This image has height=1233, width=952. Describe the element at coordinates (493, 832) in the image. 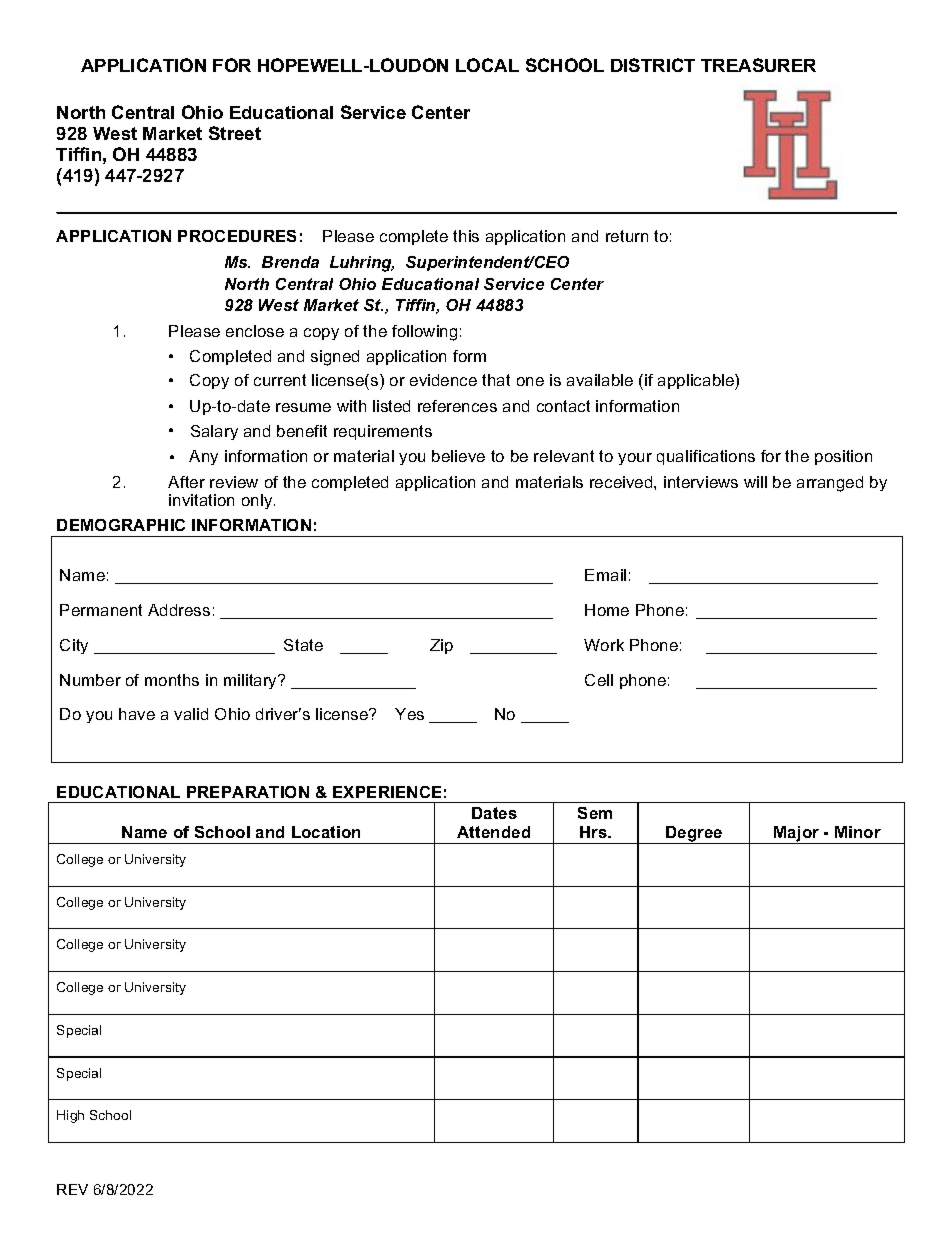

I see `Attended` at that location.
